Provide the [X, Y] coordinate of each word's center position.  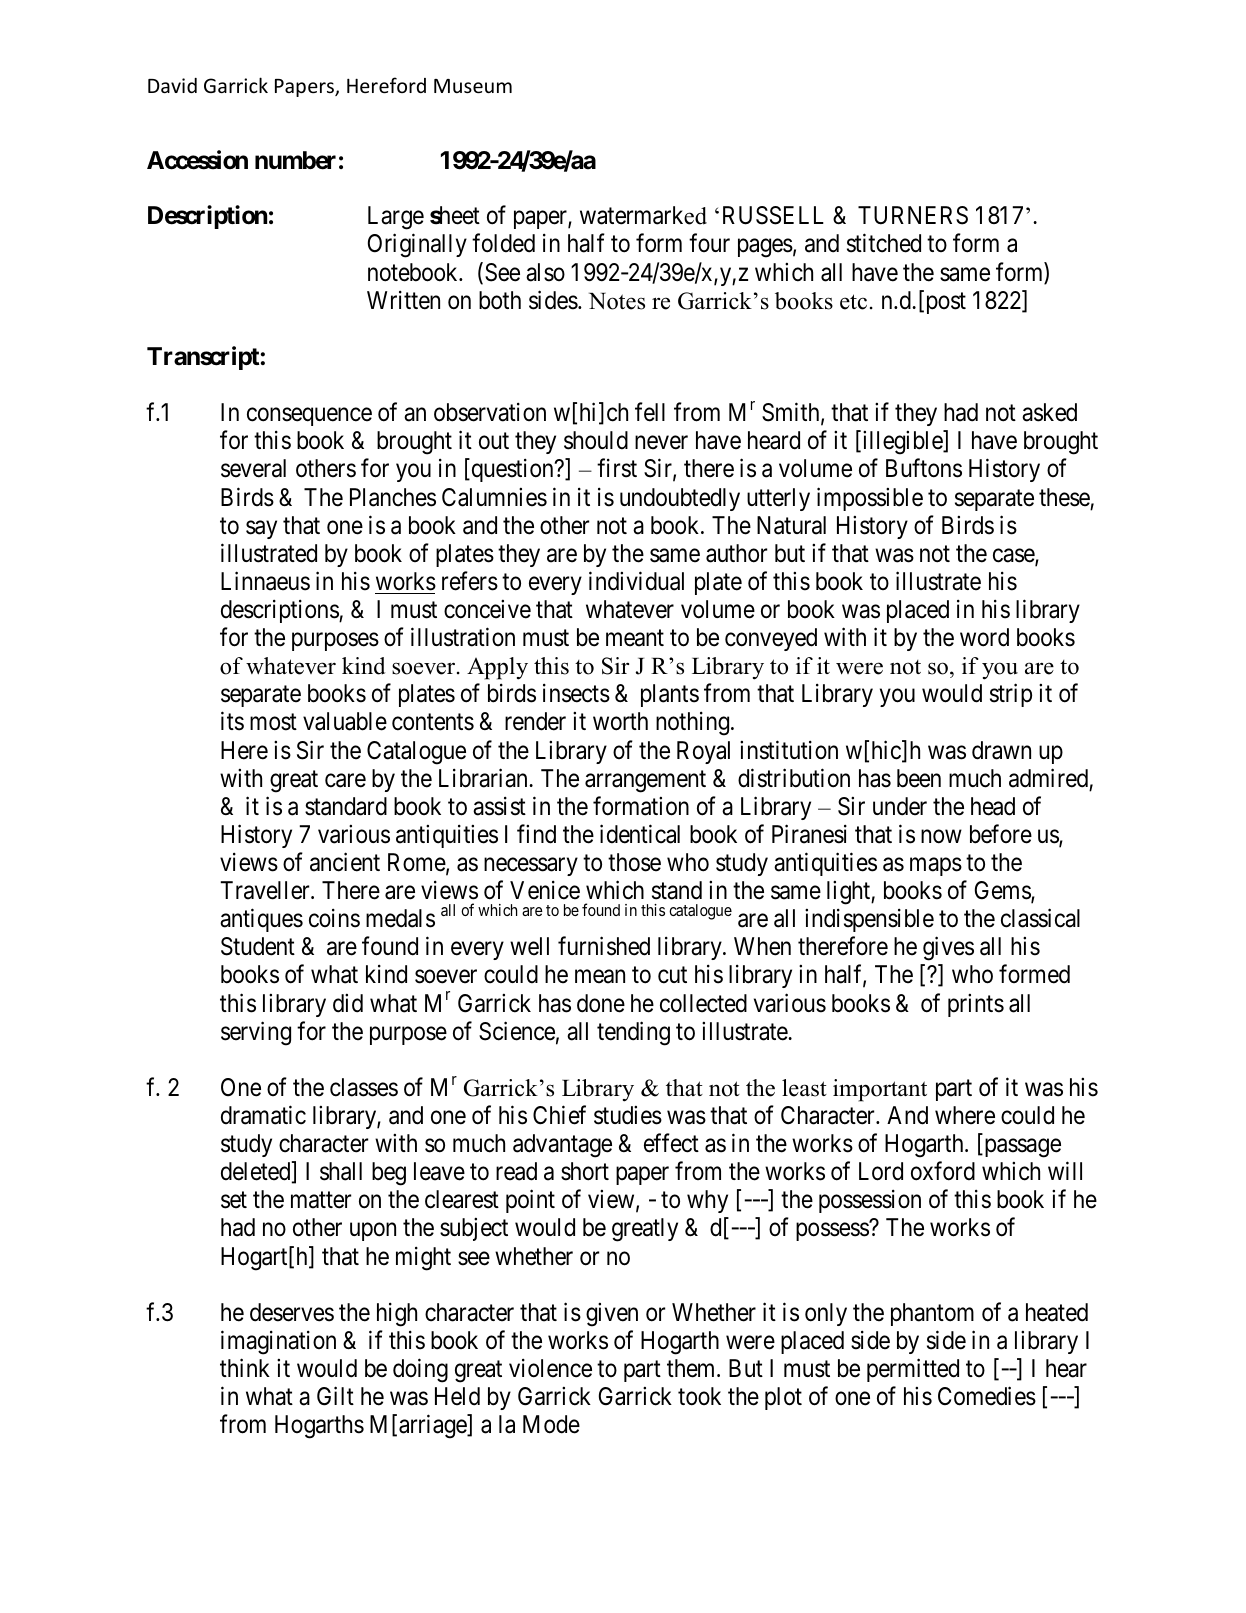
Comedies [987, 1396]
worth [620, 721]
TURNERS [913, 215]
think [245, 1367]
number [295, 160]
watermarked [643, 215]
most [273, 722]
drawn [1001, 750]
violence [550, 1368]
